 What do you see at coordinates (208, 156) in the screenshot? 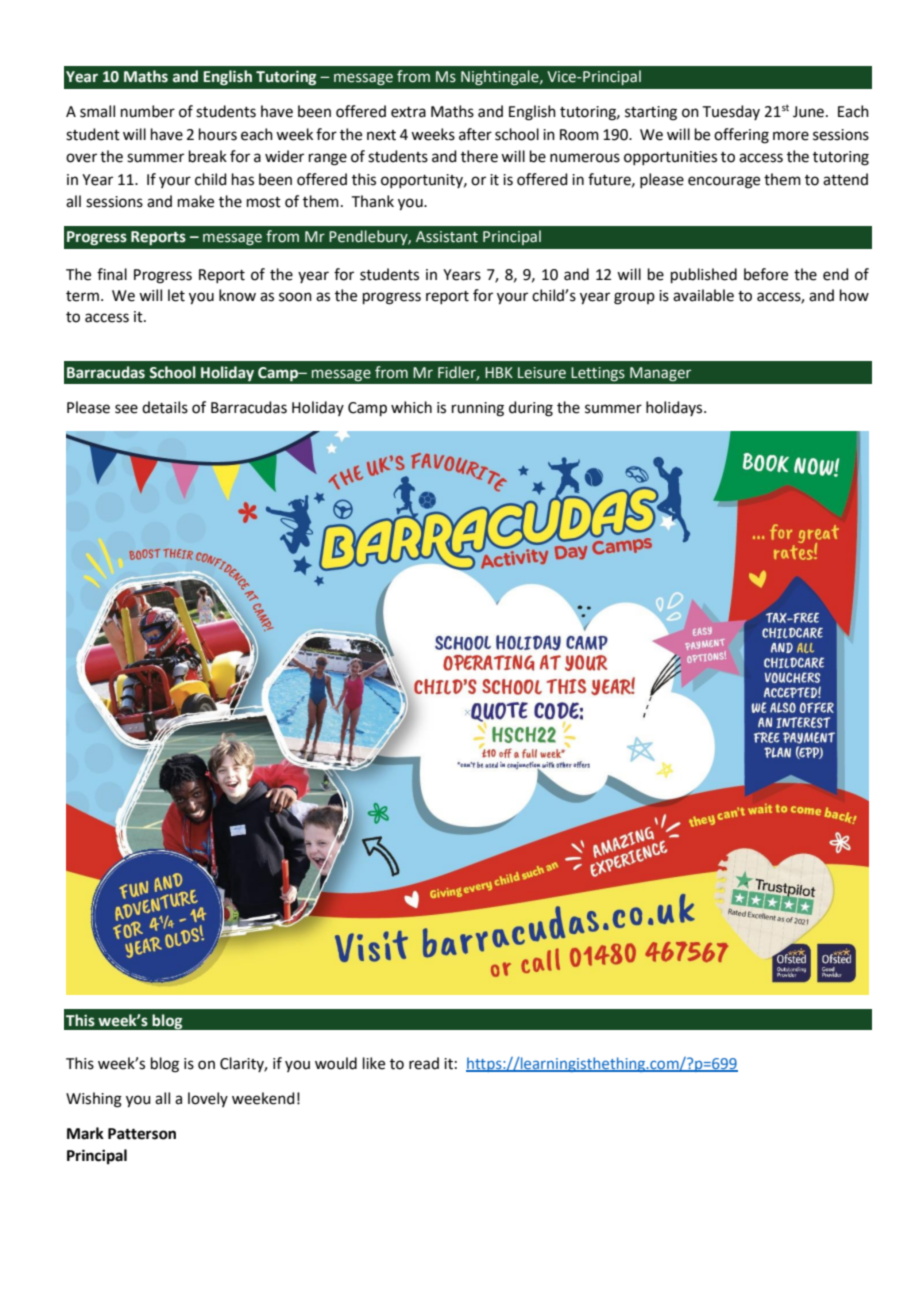
I see `break` at bounding box center [208, 156].
